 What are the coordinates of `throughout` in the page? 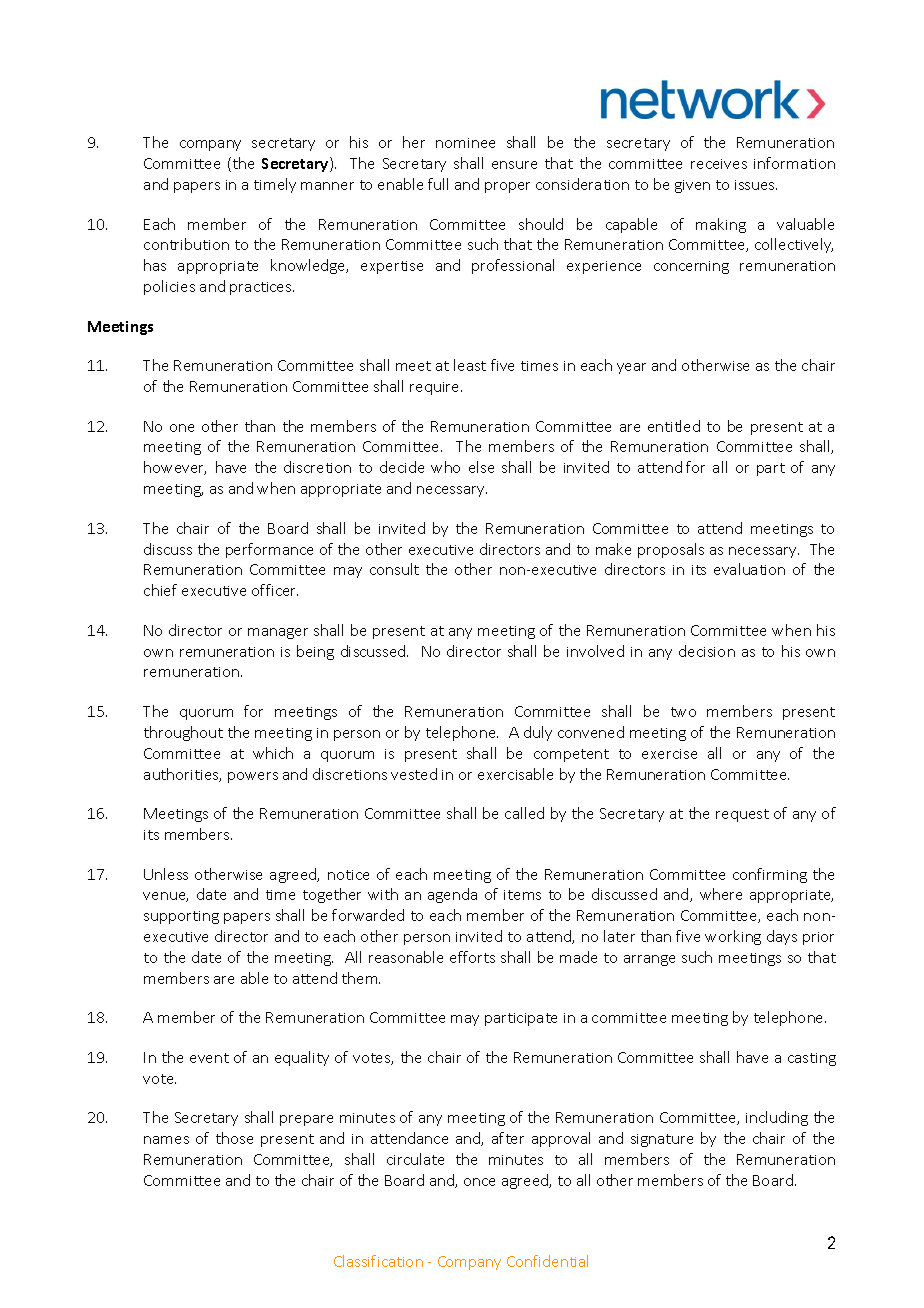 It's located at (183, 733).
